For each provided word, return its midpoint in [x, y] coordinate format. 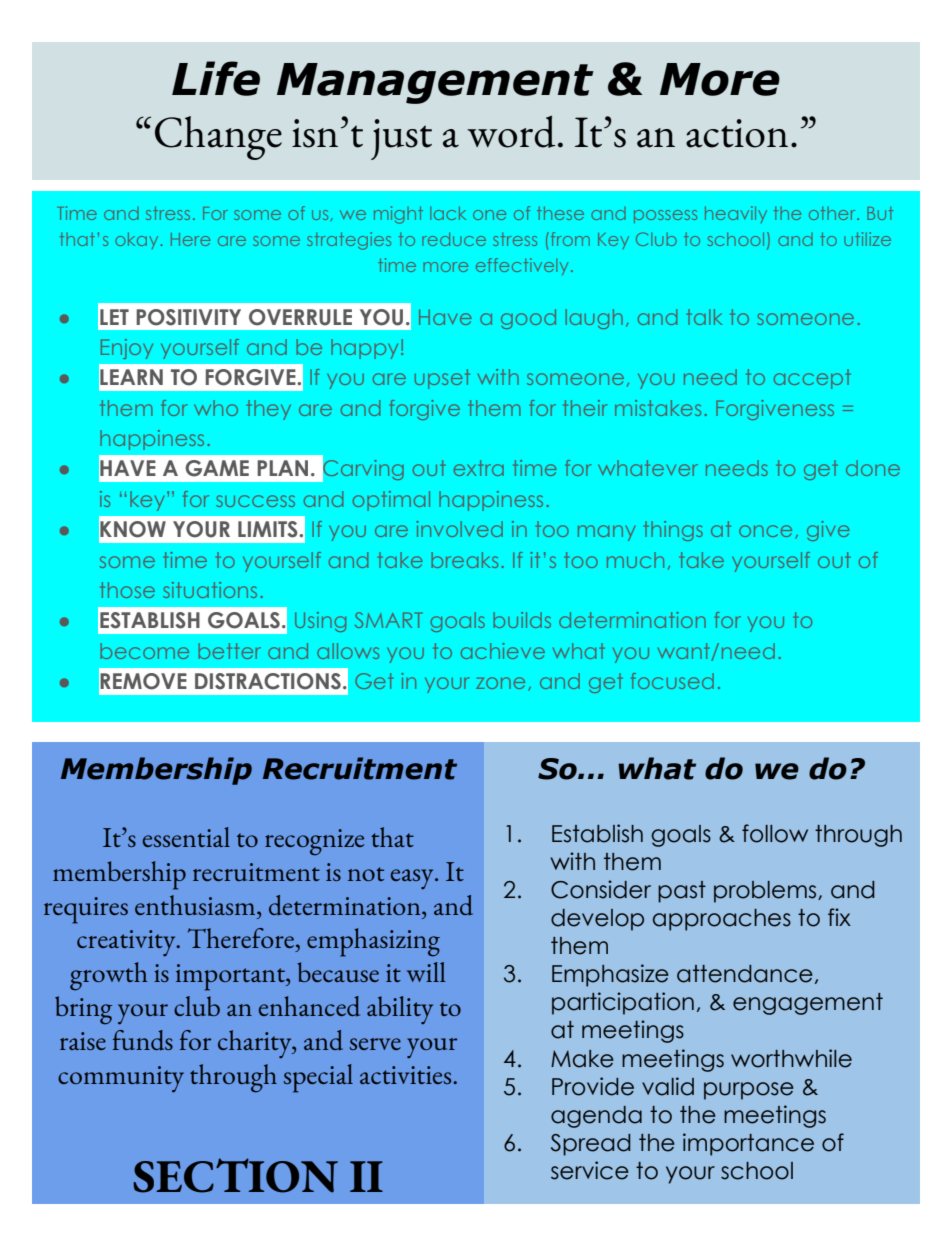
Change [218, 138]
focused [672, 681]
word [511, 131]
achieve [503, 651]
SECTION [235, 1175]
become [144, 651]
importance [748, 1144]
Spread [591, 1145]
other [833, 213]
